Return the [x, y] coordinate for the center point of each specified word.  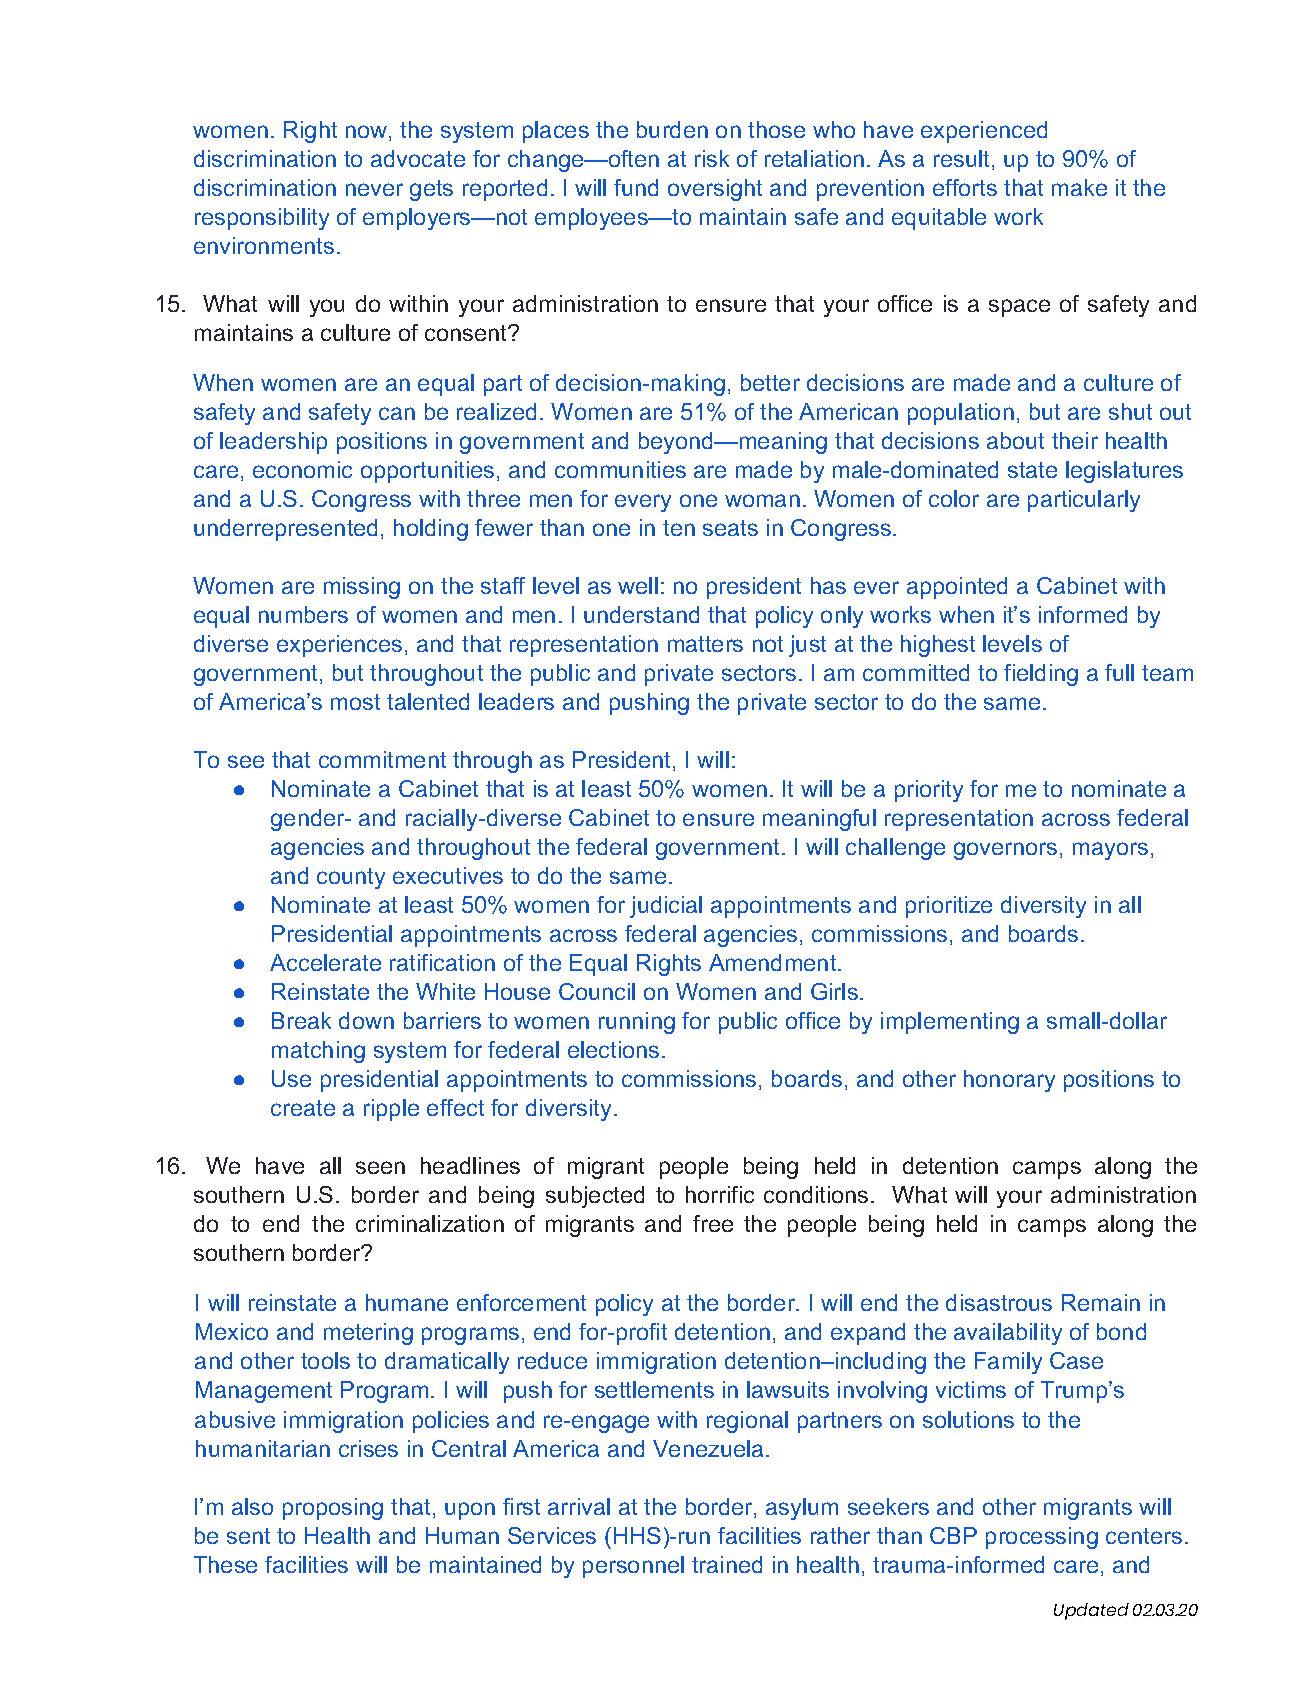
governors [1005, 851]
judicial [666, 907]
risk [712, 158]
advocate [418, 158]
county [351, 878]
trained [727, 1564]
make [1079, 187]
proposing [333, 1509]
